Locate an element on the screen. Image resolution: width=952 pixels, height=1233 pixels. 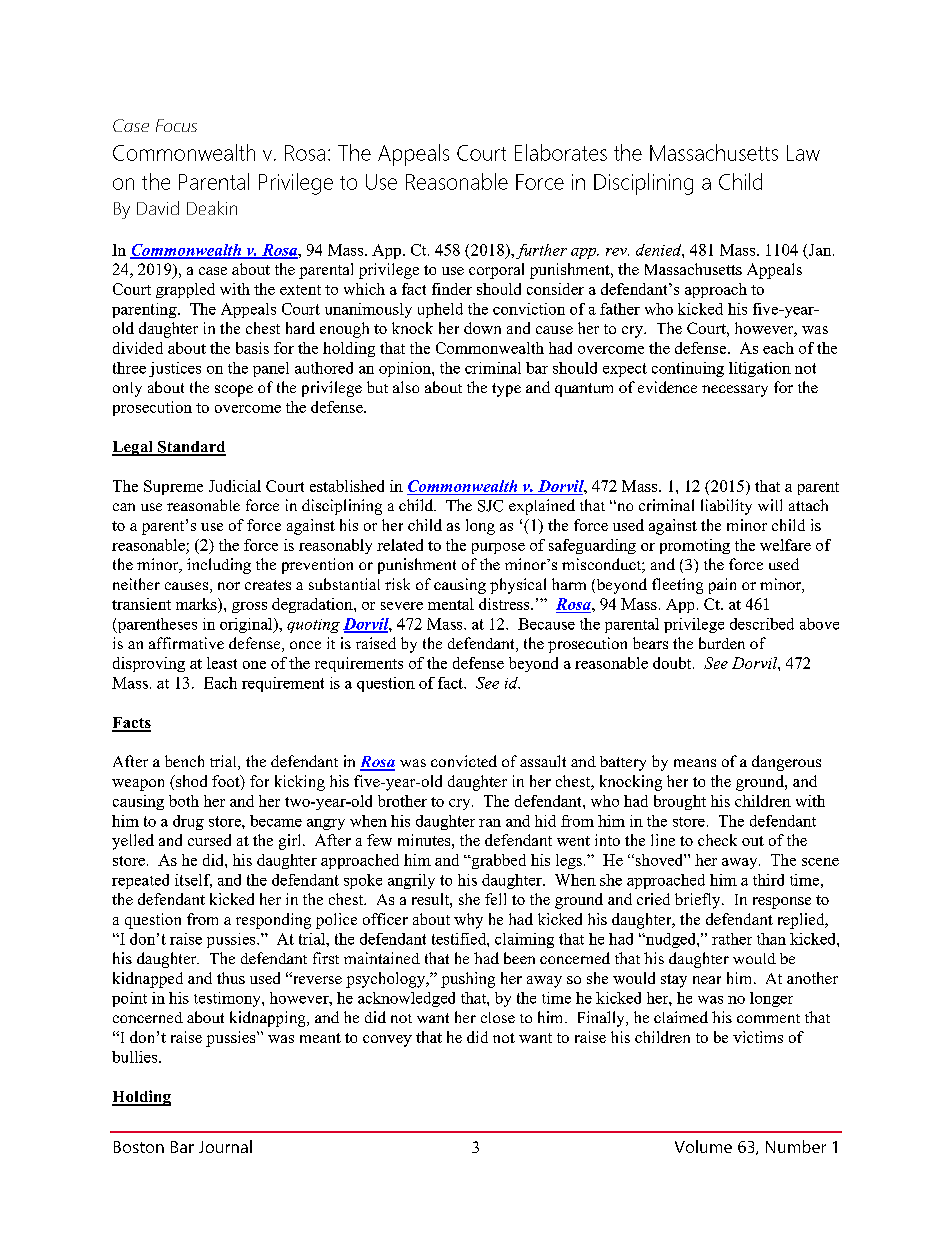
burden is located at coordinates (722, 643).
